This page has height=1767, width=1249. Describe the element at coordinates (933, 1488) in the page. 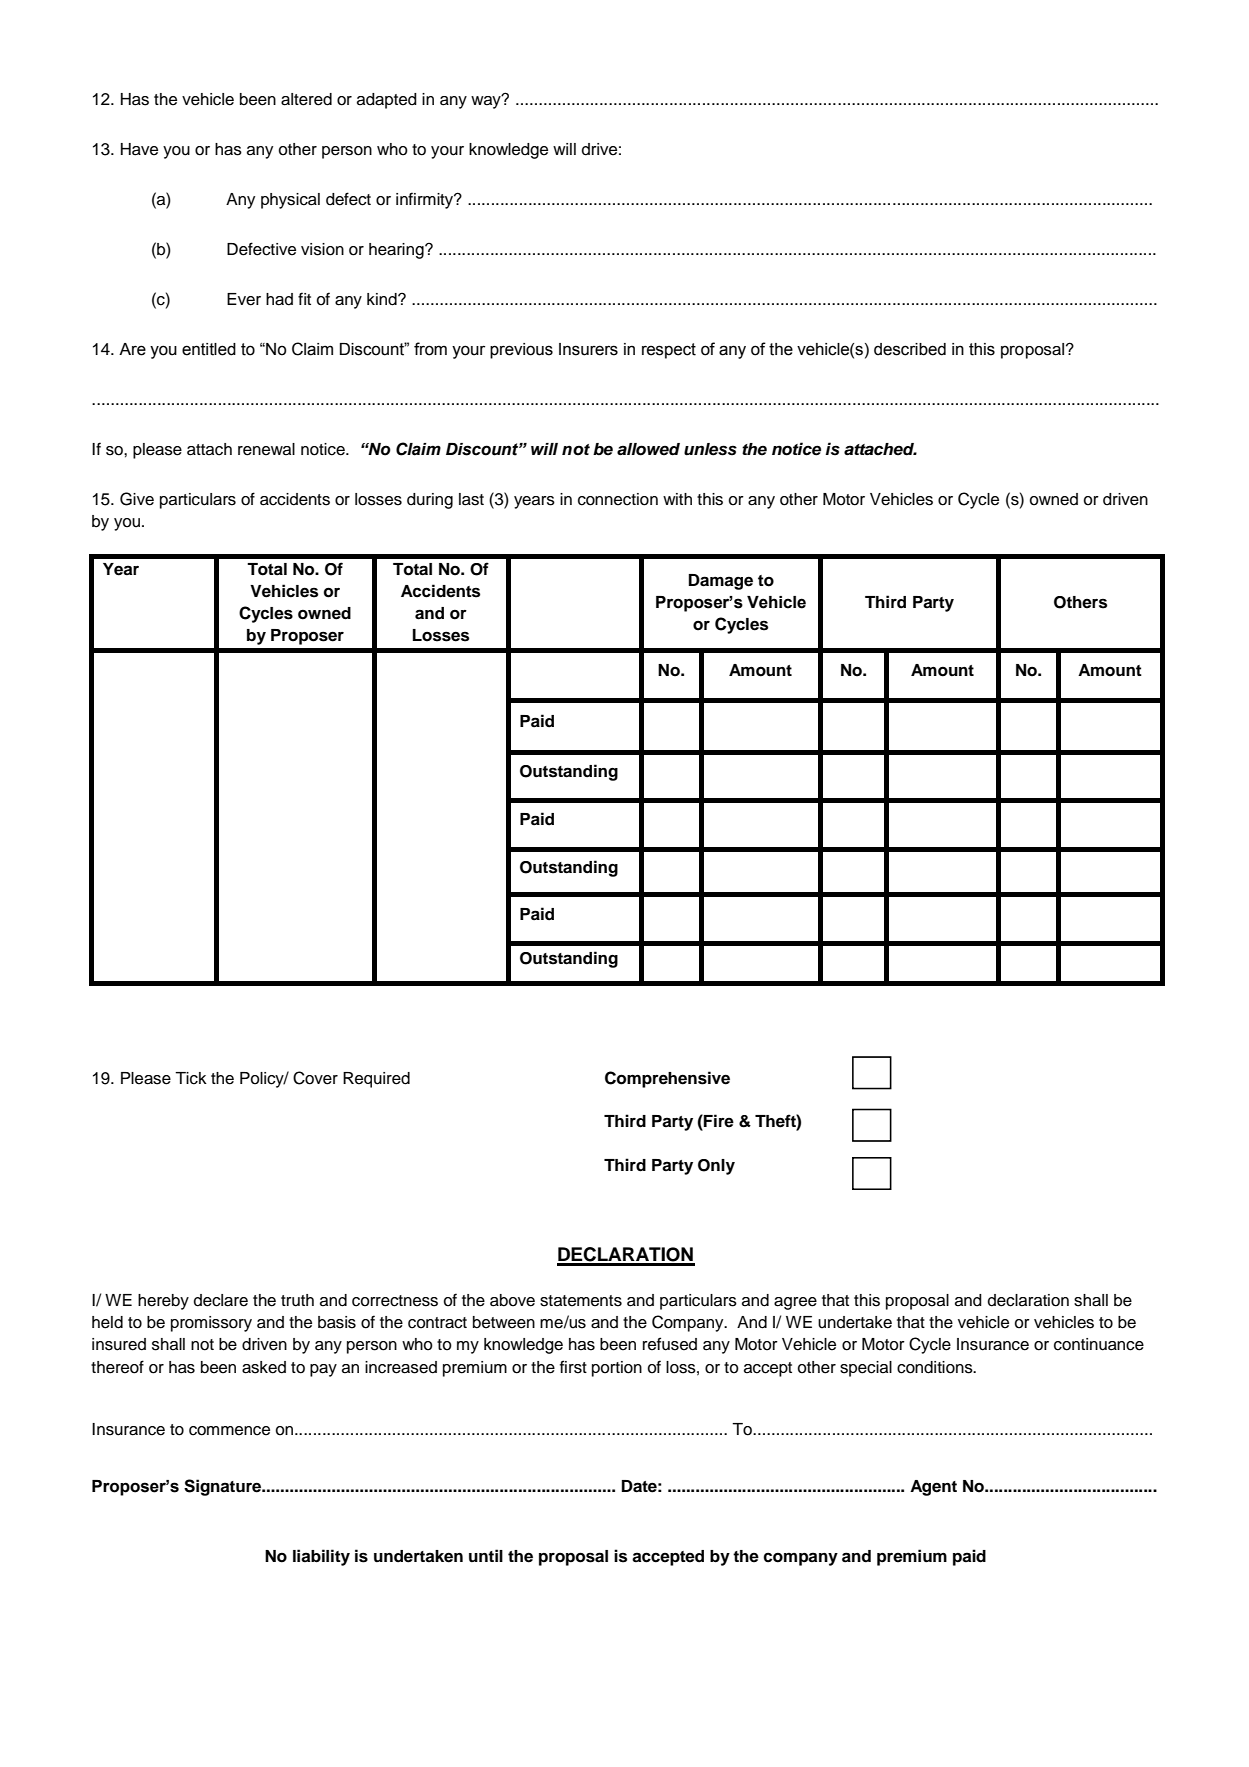

I see `Agent` at that location.
